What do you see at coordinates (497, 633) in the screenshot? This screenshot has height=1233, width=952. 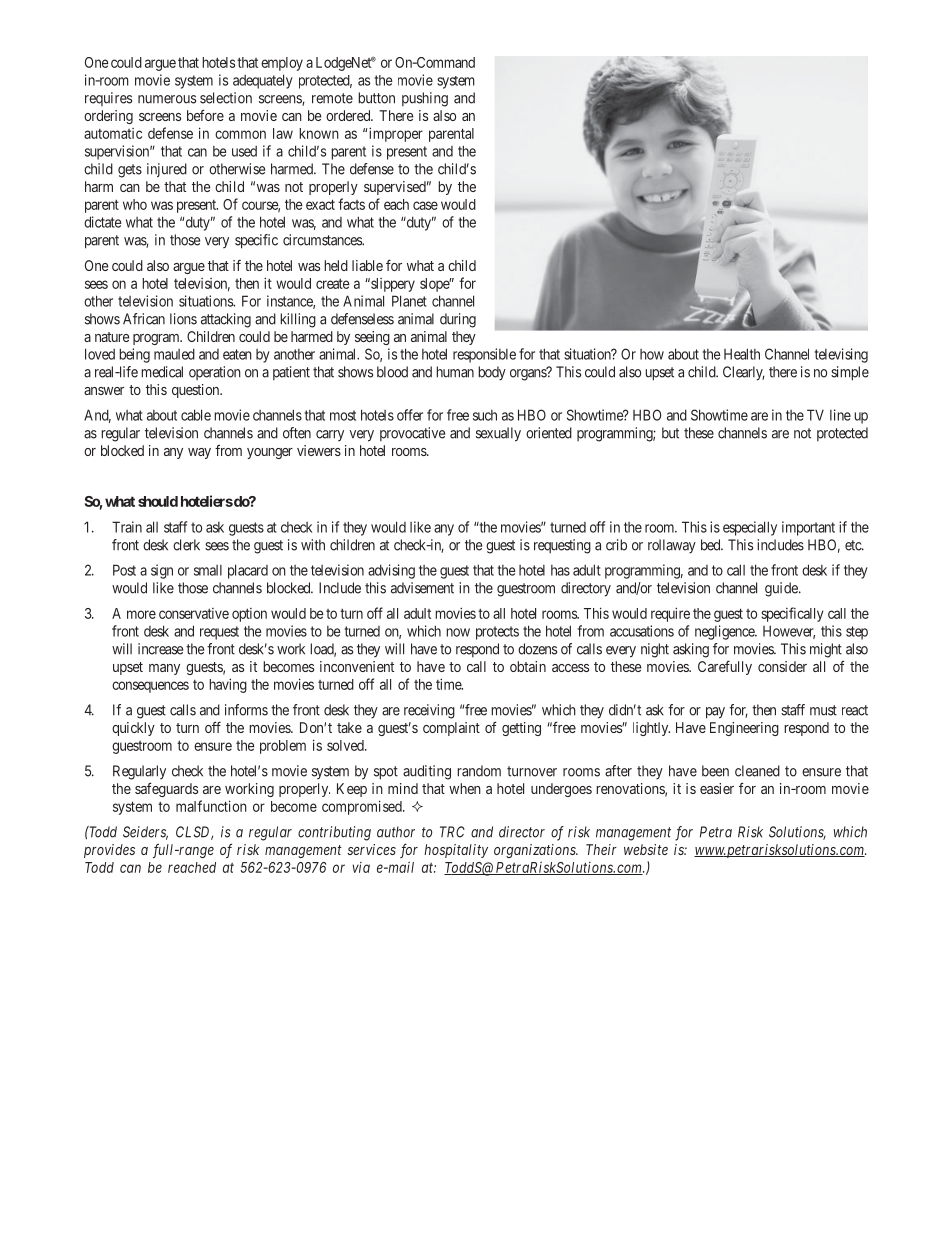 I see `protects` at bounding box center [497, 633].
